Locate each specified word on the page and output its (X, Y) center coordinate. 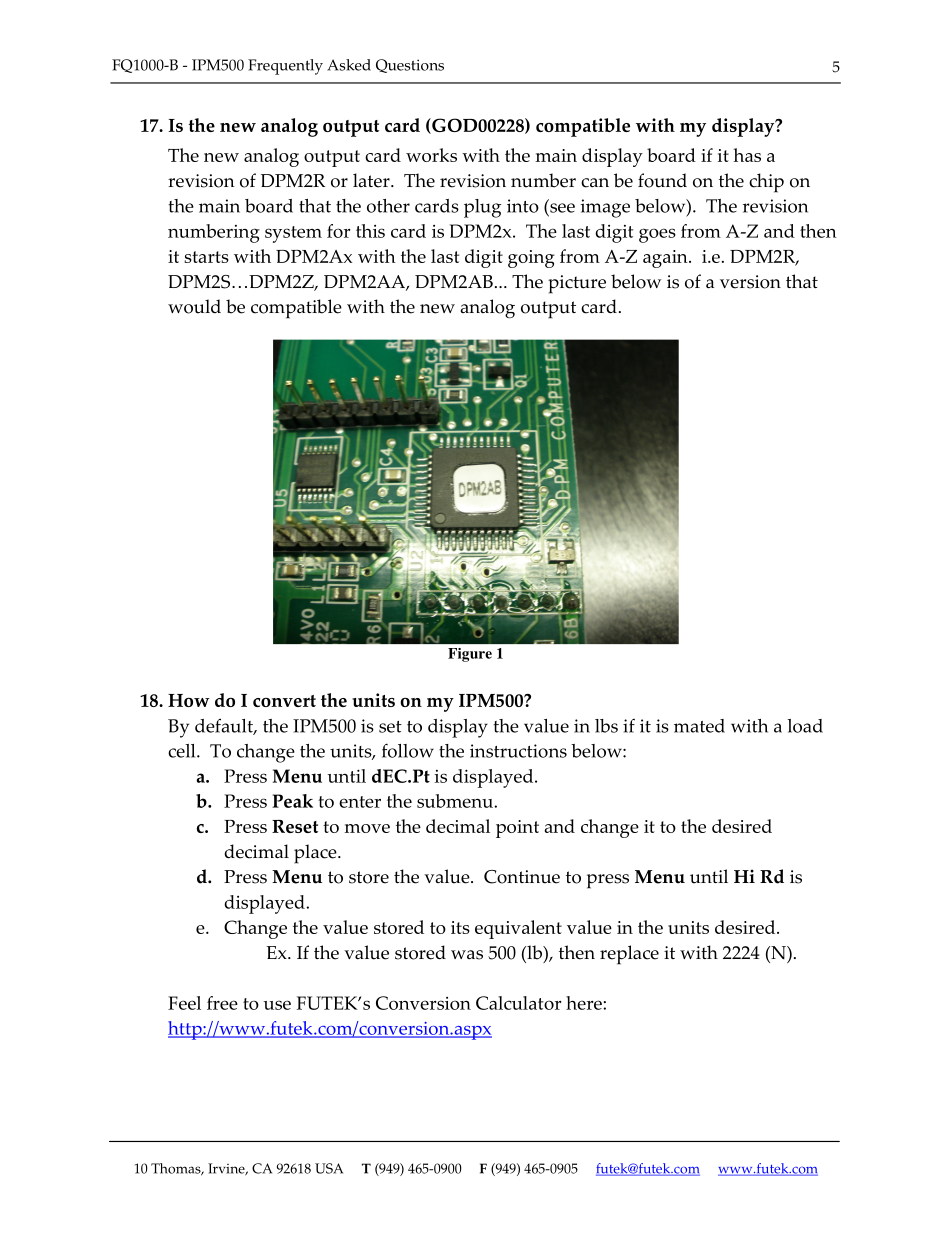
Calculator (519, 1003)
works (431, 155)
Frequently (285, 67)
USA (329, 1168)
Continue (522, 877)
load (805, 726)
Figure (470, 655)
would (194, 306)
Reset (295, 826)
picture (577, 284)
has (747, 155)
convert (284, 701)
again (666, 259)
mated (699, 726)
